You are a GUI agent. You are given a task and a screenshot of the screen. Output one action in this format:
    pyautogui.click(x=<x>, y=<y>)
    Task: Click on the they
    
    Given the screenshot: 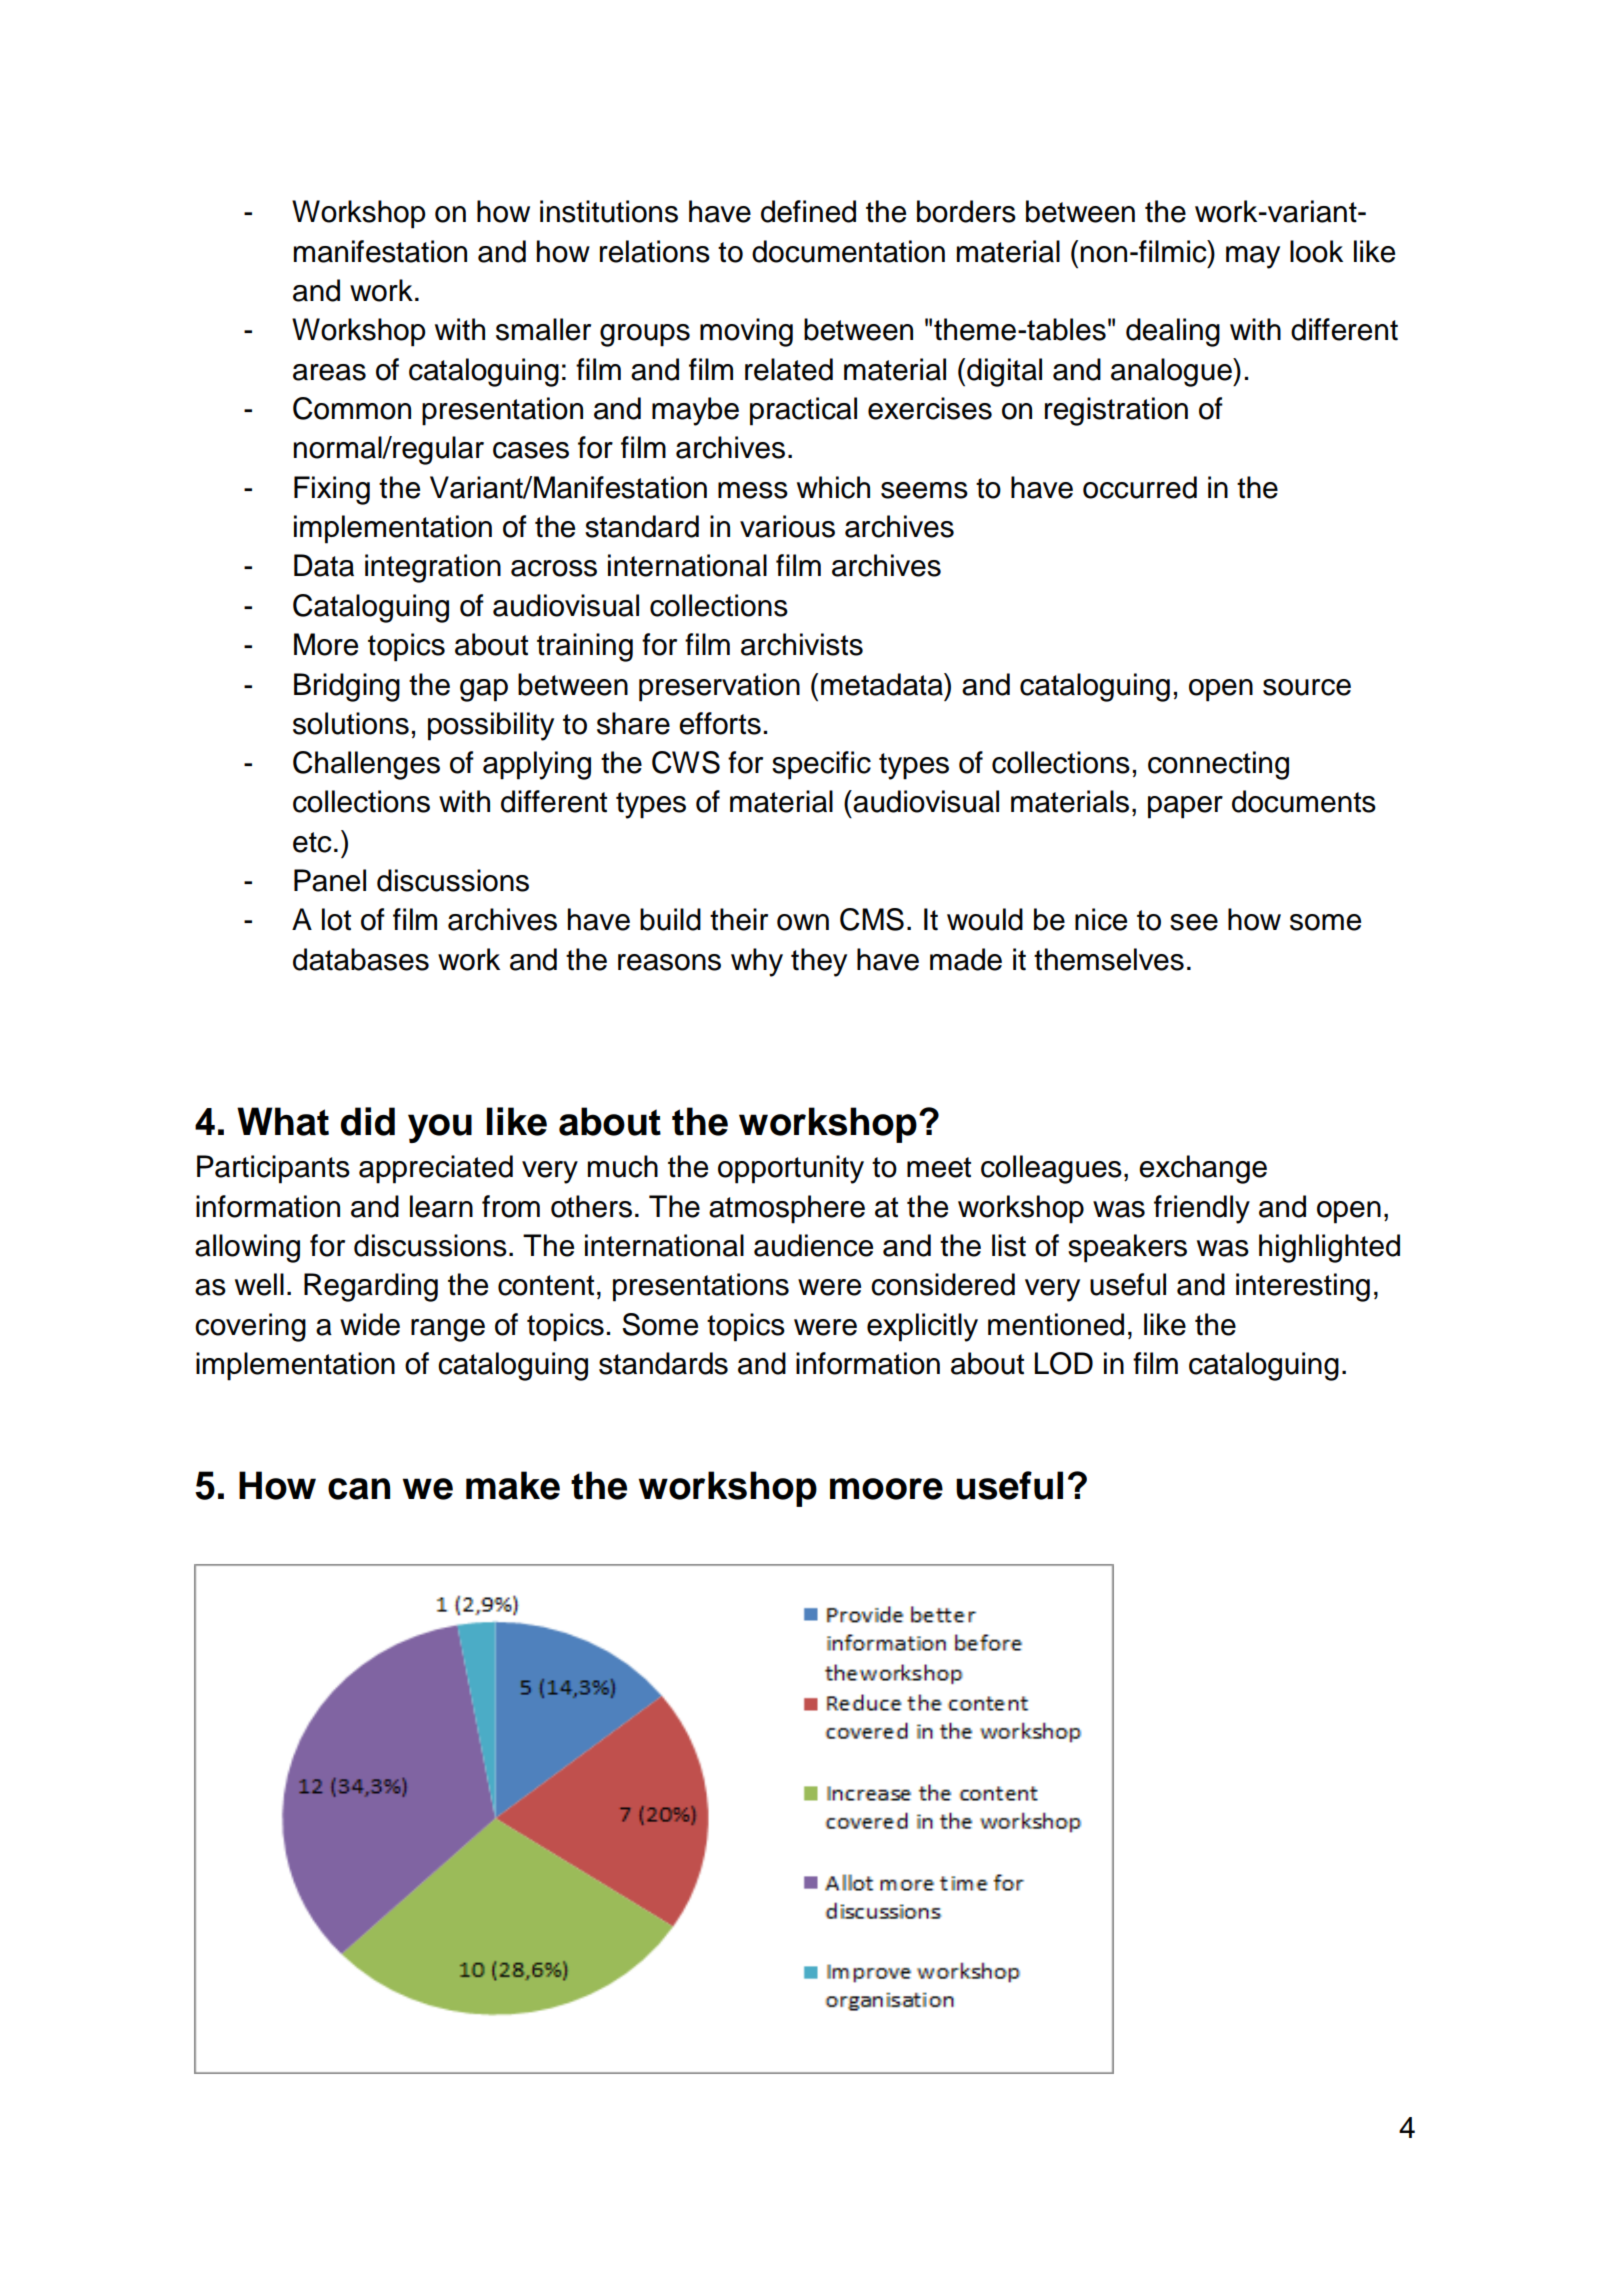 What is the action you would take?
    pyautogui.click(x=819, y=962)
